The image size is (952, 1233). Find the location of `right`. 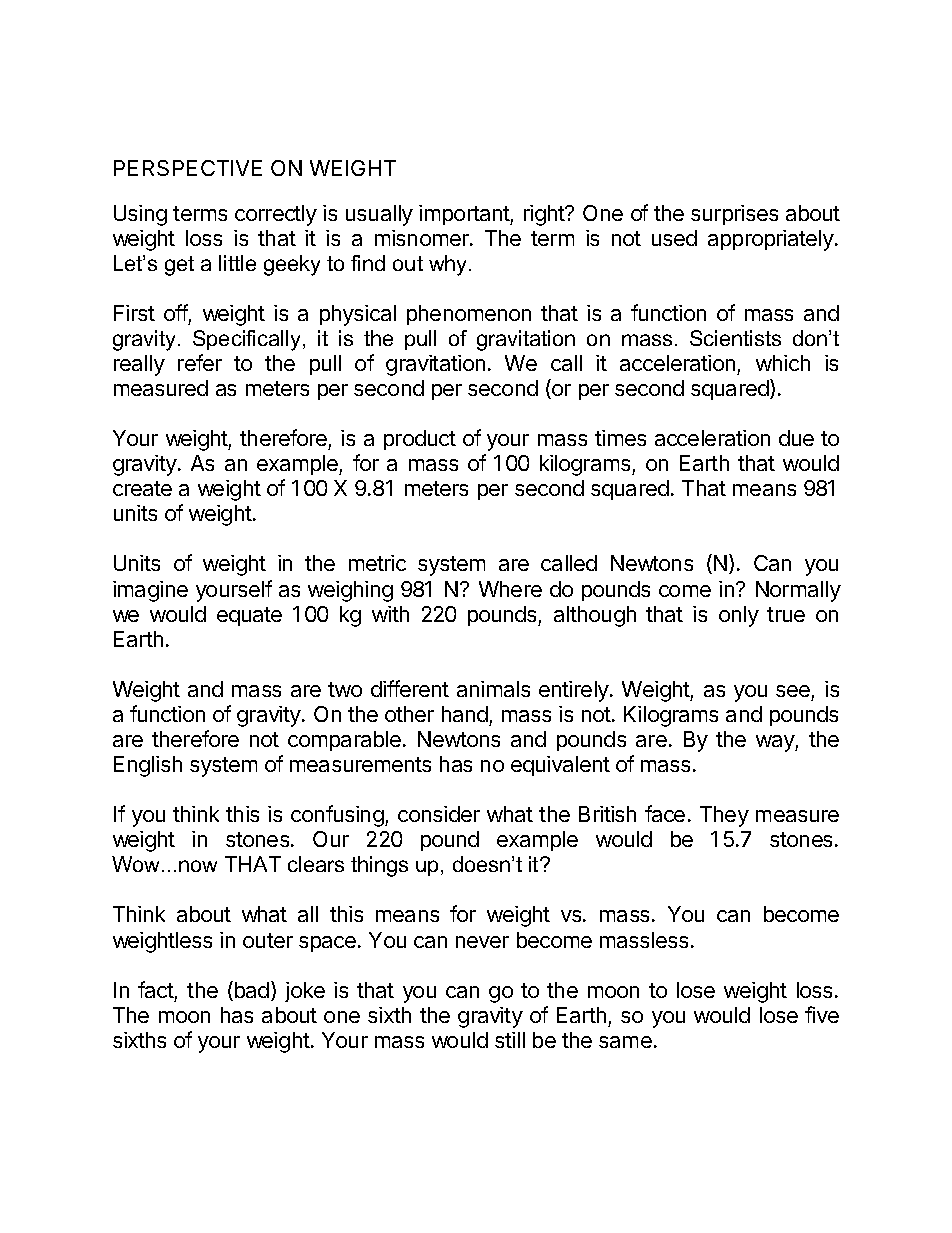

right is located at coordinates (545, 215).
